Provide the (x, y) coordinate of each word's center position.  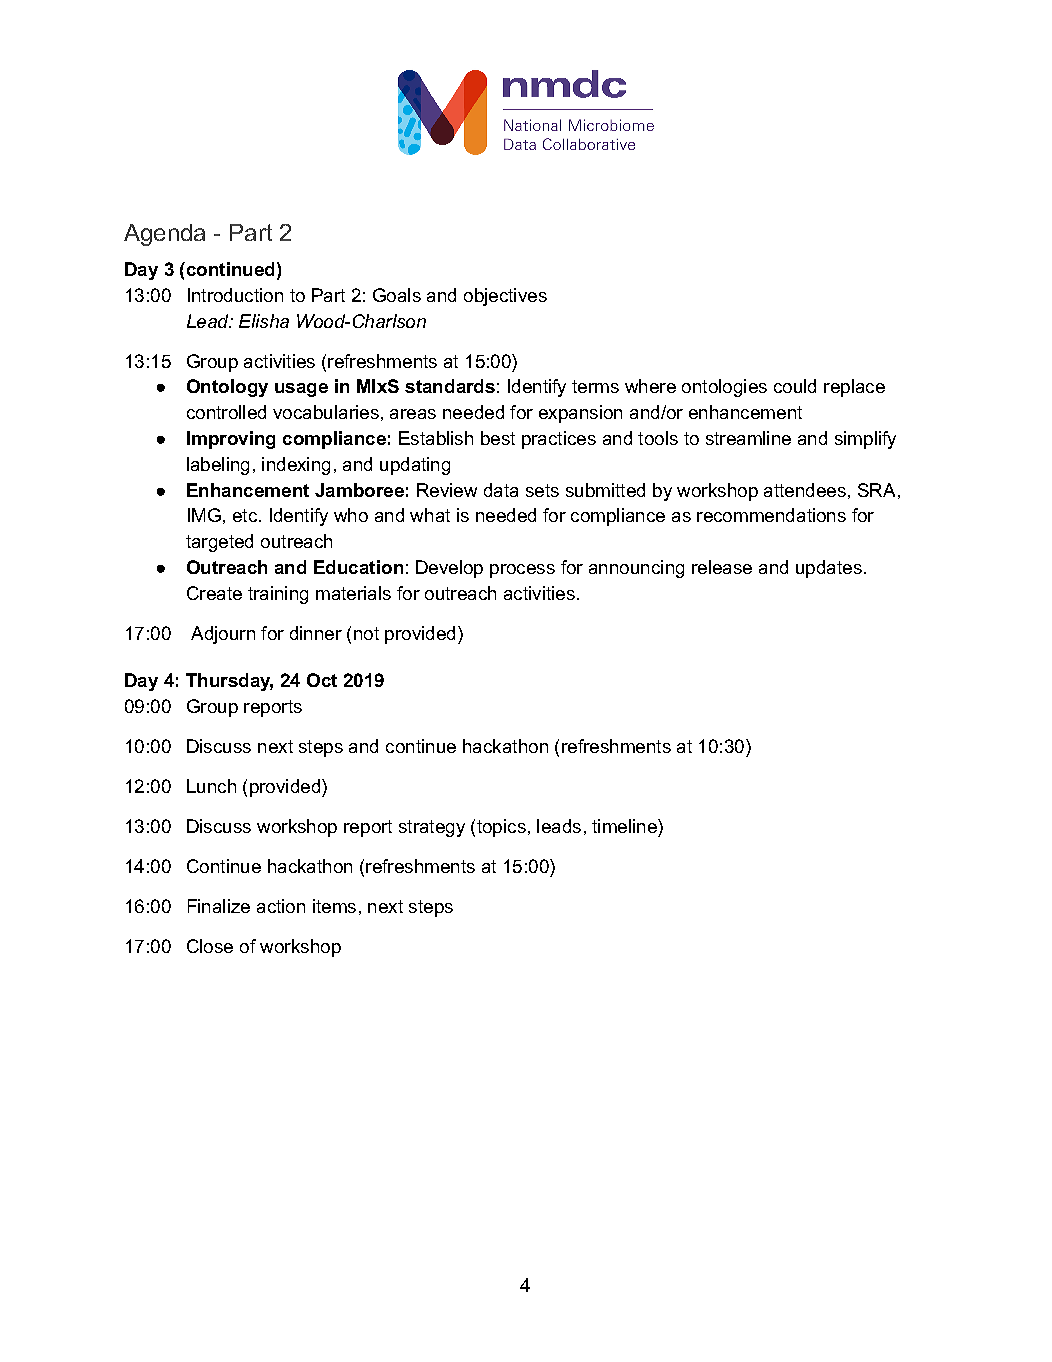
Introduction (235, 295)
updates (829, 569)
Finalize (219, 906)
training (278, 595)
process (522, 571)
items (334, 906)
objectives (505, 297)
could (795, 386)
